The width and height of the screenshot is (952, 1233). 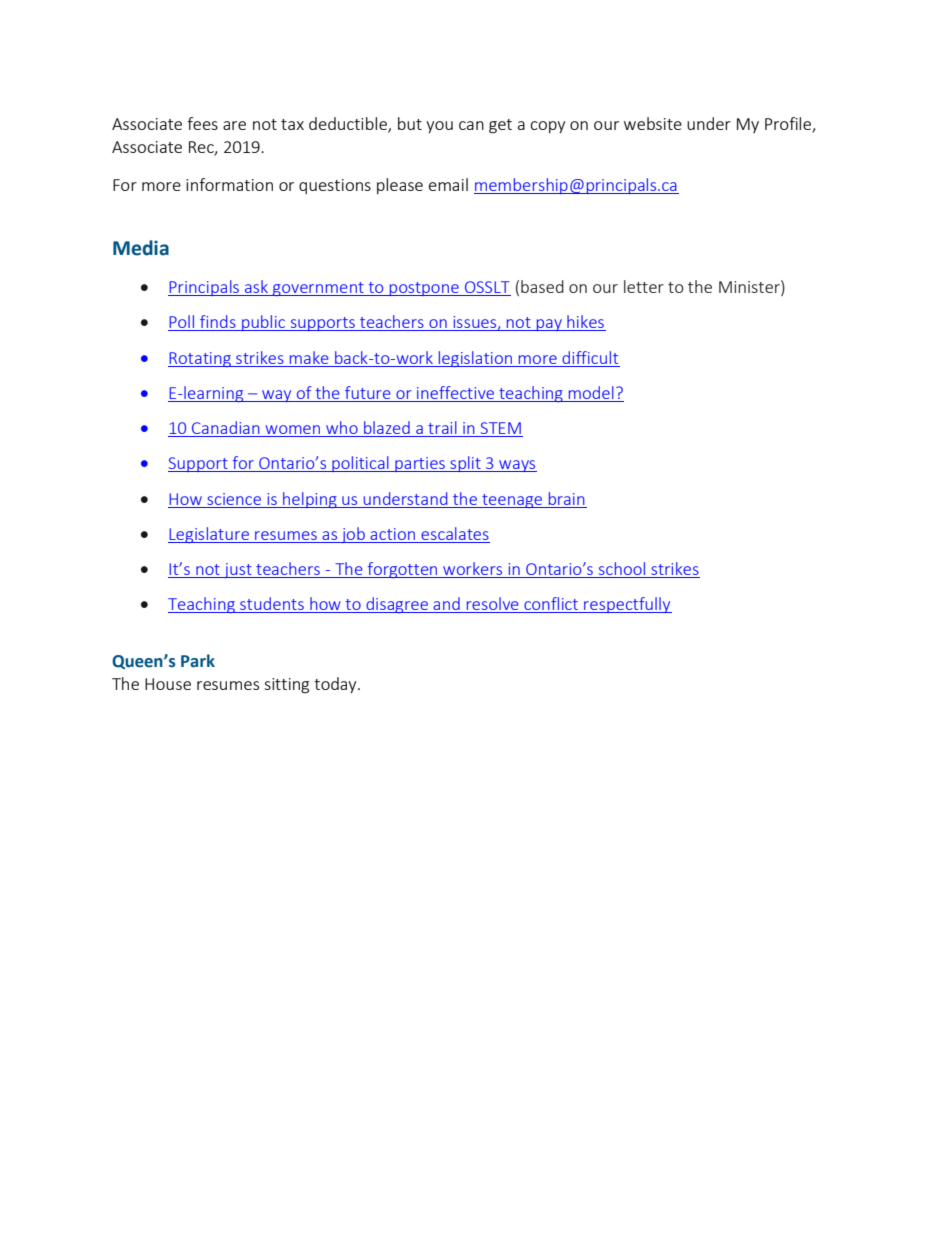 What do you see at coordinates (198, 661) in the screenshot?
I see `Park` at bounding box center [198, 661].
